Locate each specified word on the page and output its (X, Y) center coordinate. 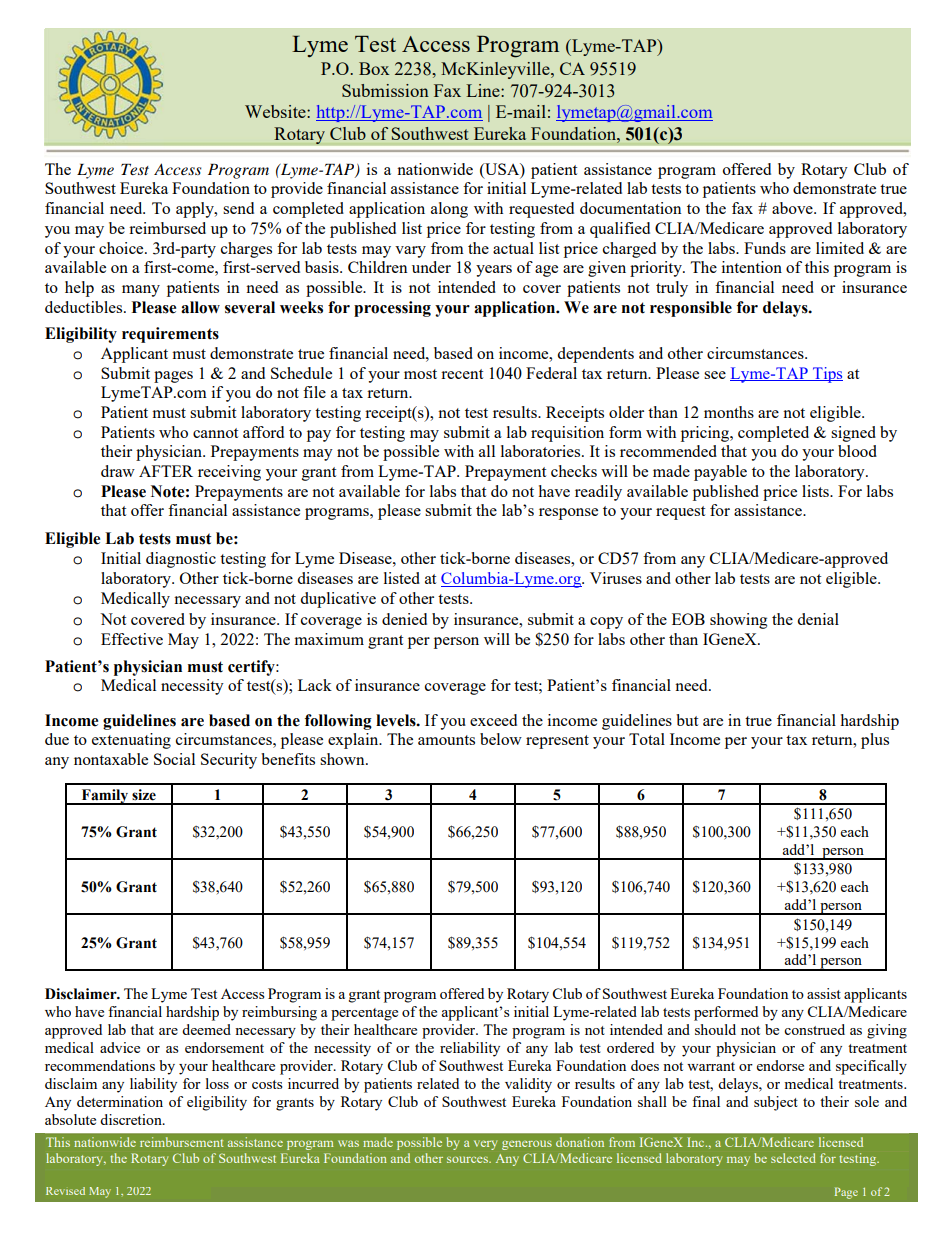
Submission (385, 90)
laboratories (542, 451)
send (238, 208)
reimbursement (181, 1142)
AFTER (166, 471)
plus (875, 741)
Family (105, 797)
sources (469, 1159)
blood (857, 451)
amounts (446, 740)
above (793, 208)
